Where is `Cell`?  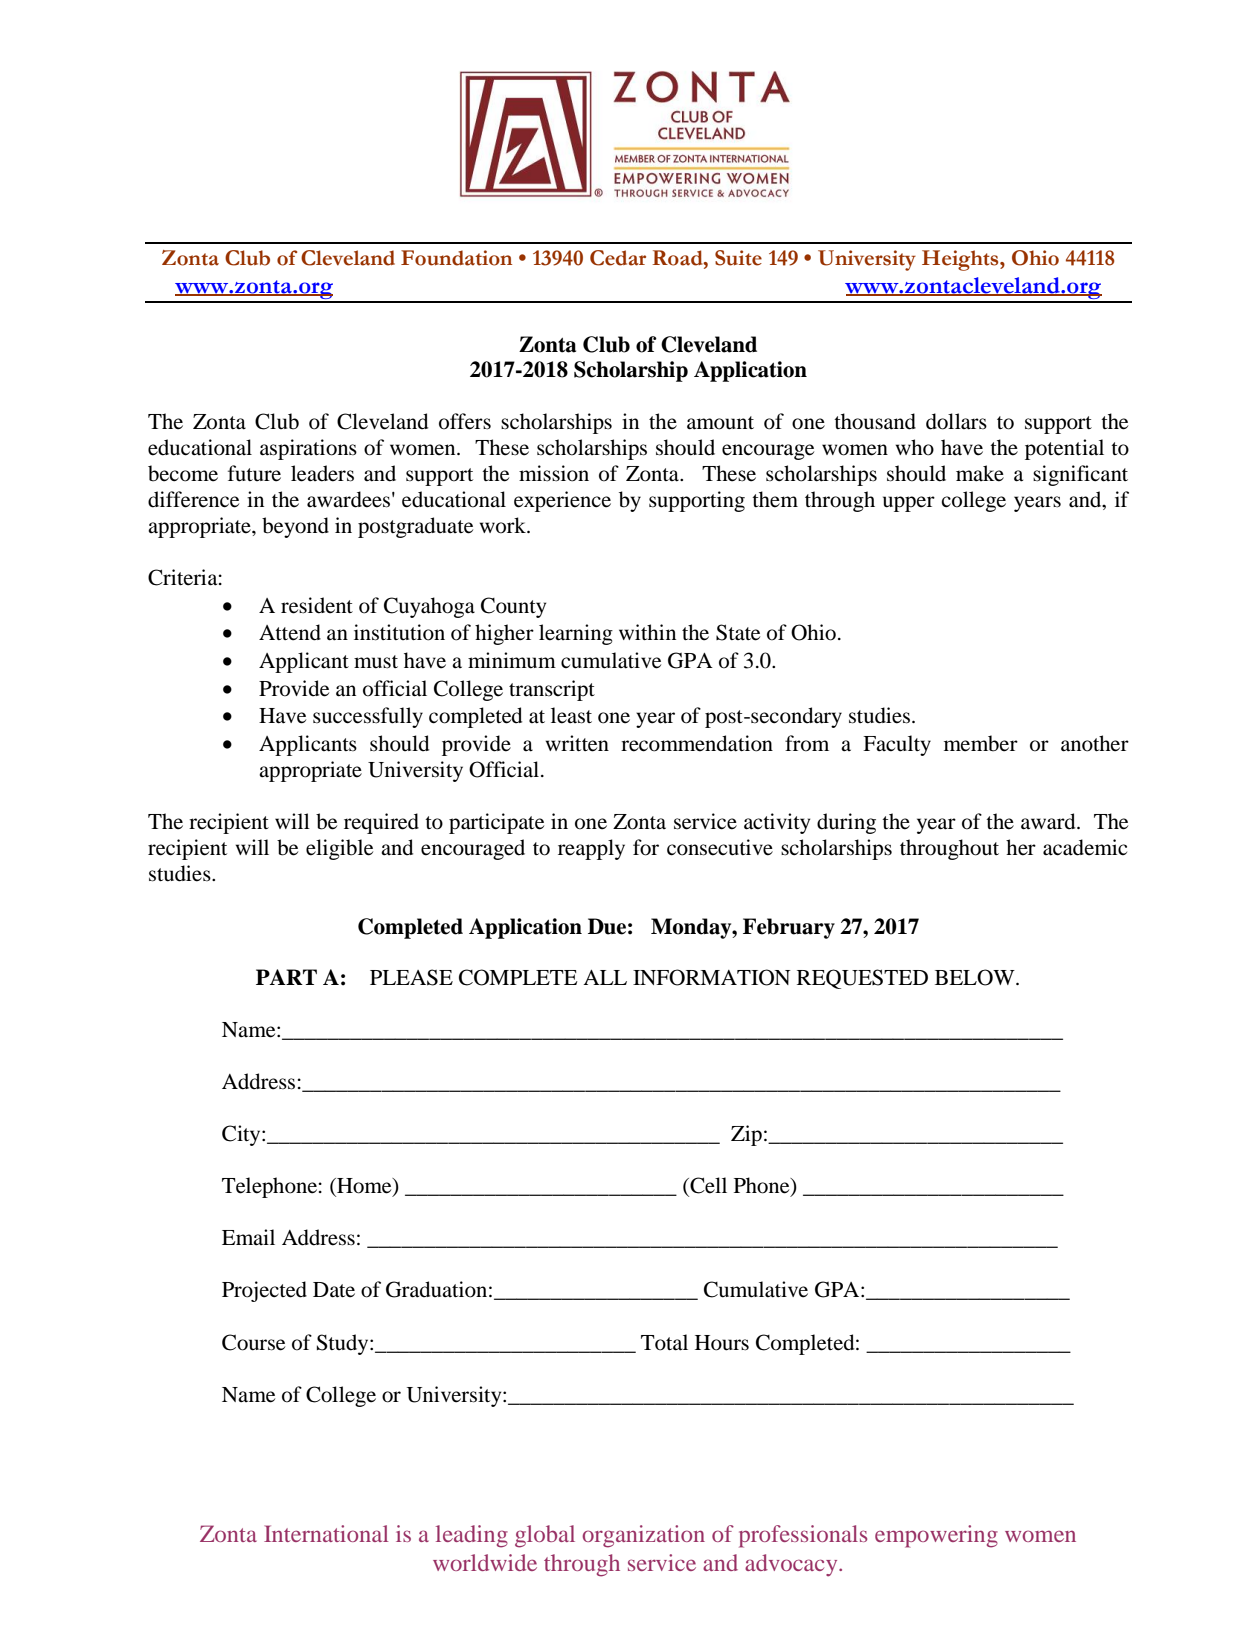
Cell is located at coordinates (707, 1186).
